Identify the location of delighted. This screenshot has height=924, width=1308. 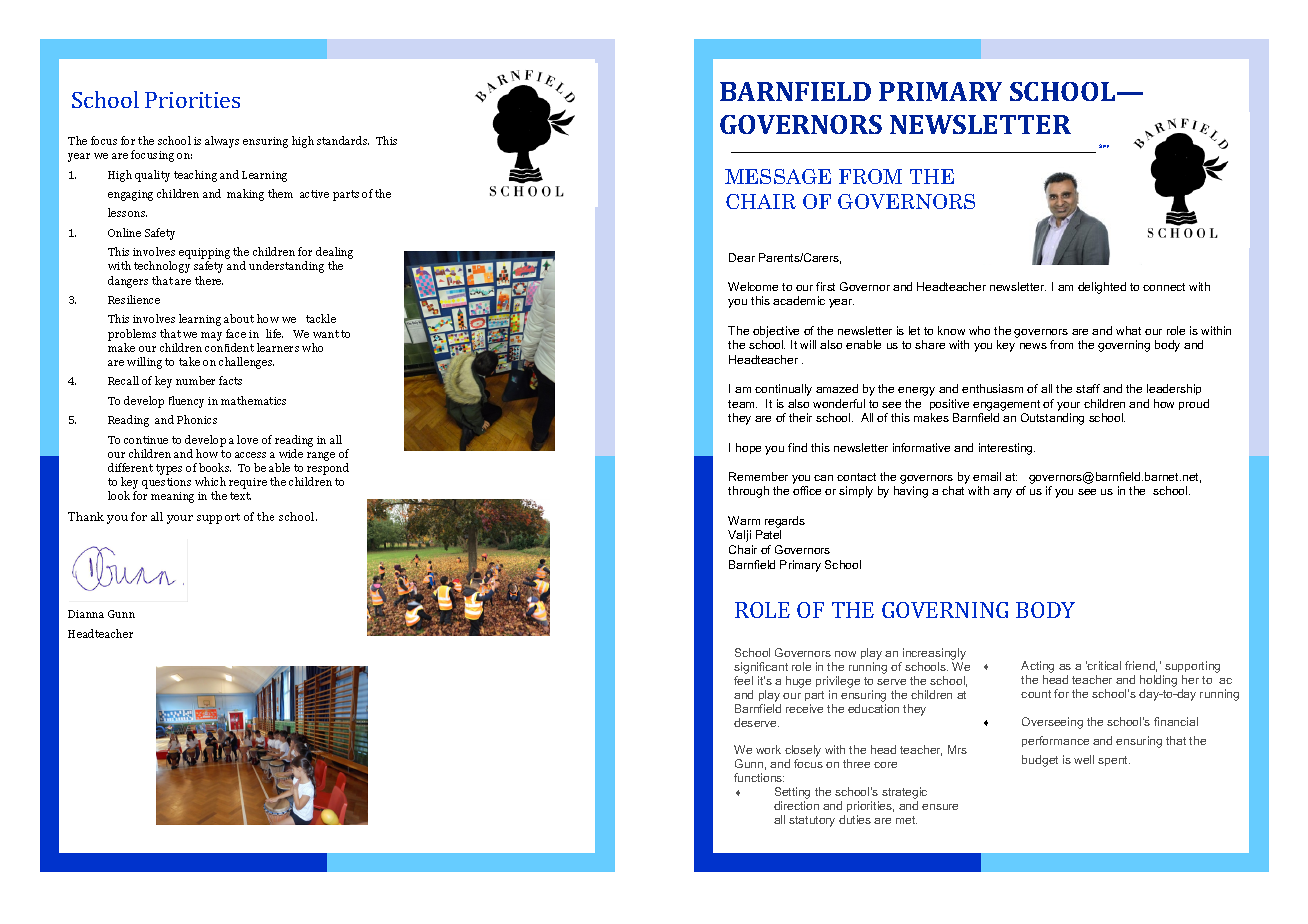
(1102, 288).
